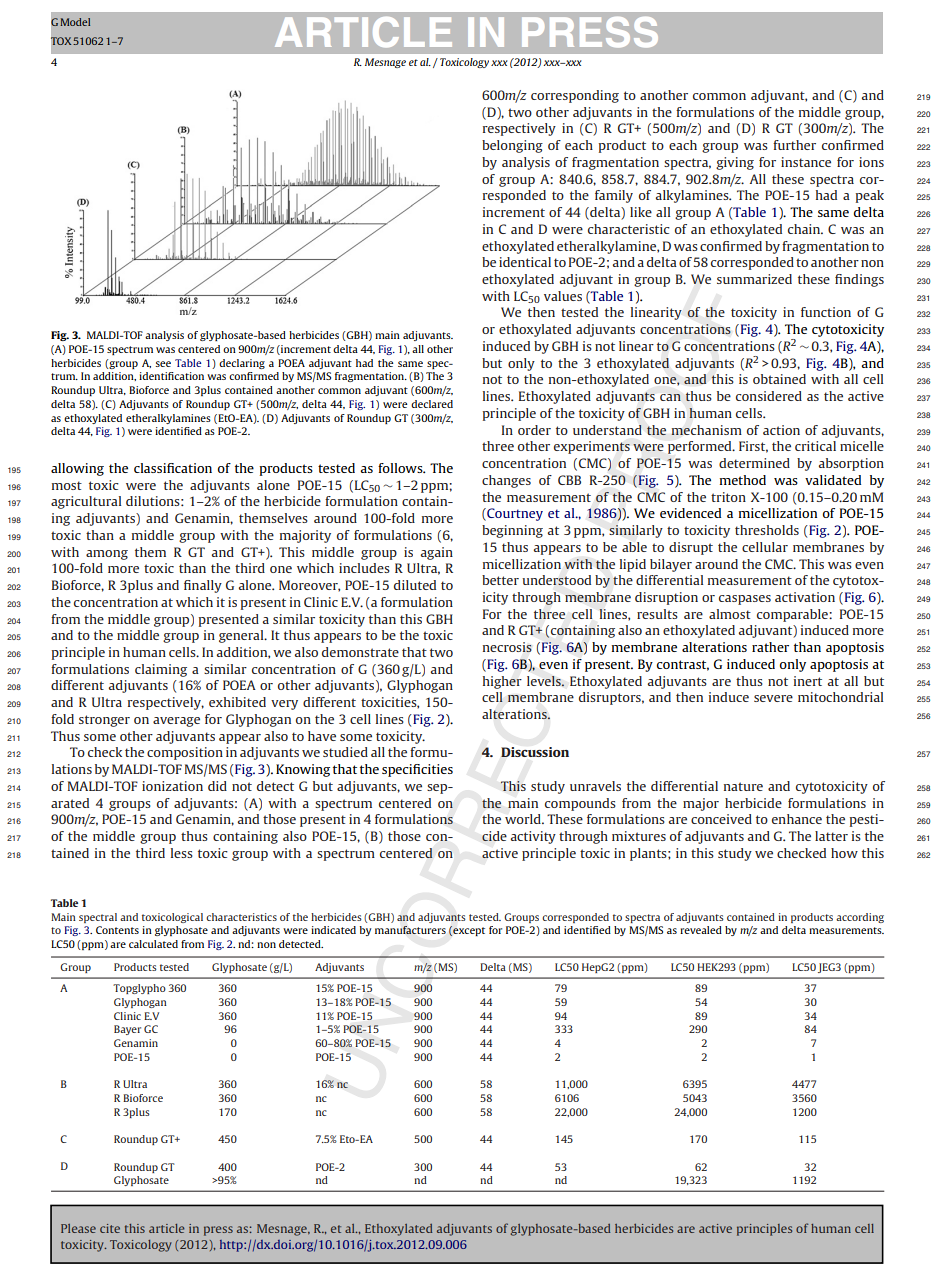 Image resolution: width=952 pixels, height=1270 pixels. Describe the element at coordinates (507, 647) in the screenshot. I see `necrosis` at that location.
